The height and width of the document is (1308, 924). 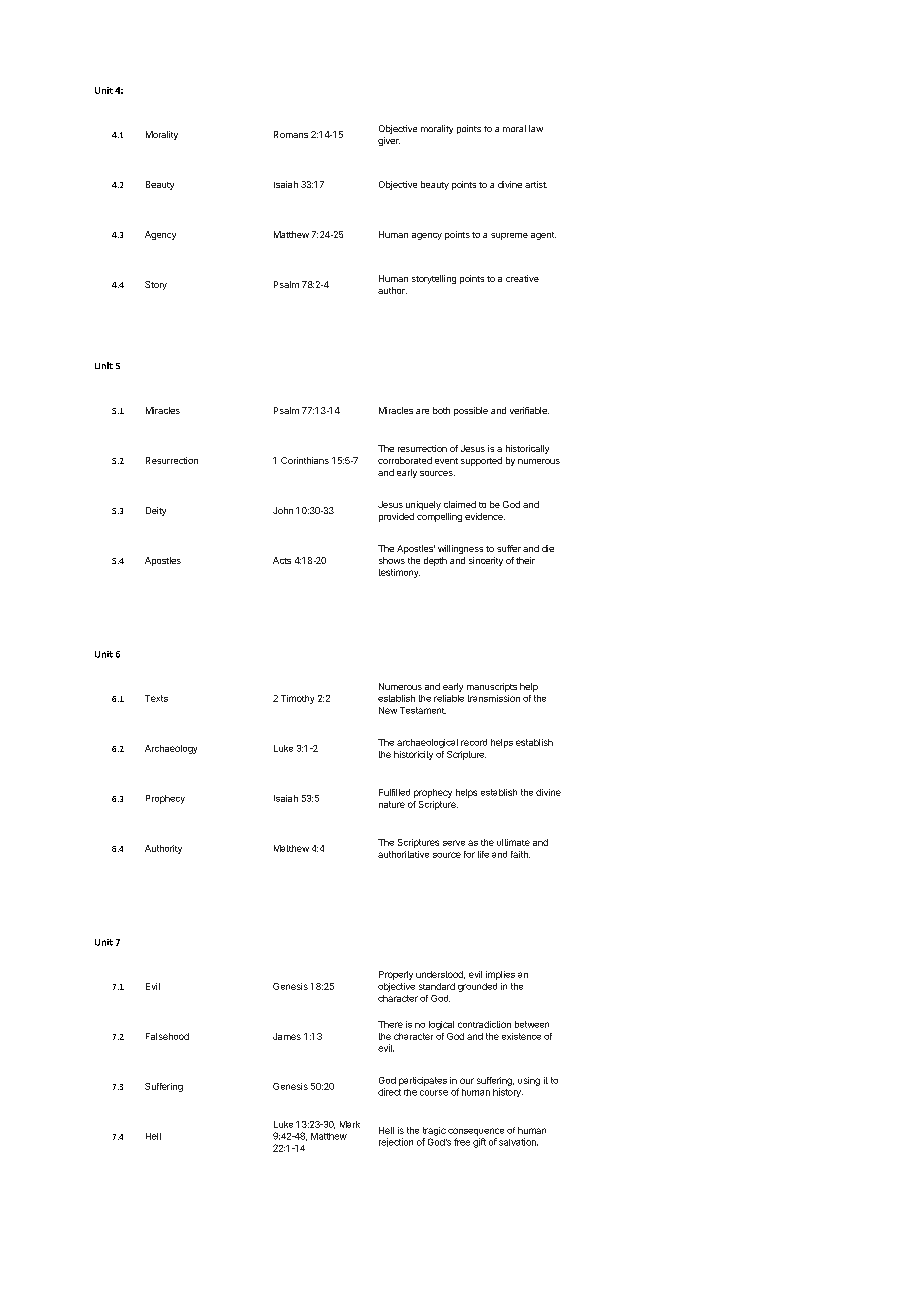 I want to click on Mark, so click(x=350, y=1124).
